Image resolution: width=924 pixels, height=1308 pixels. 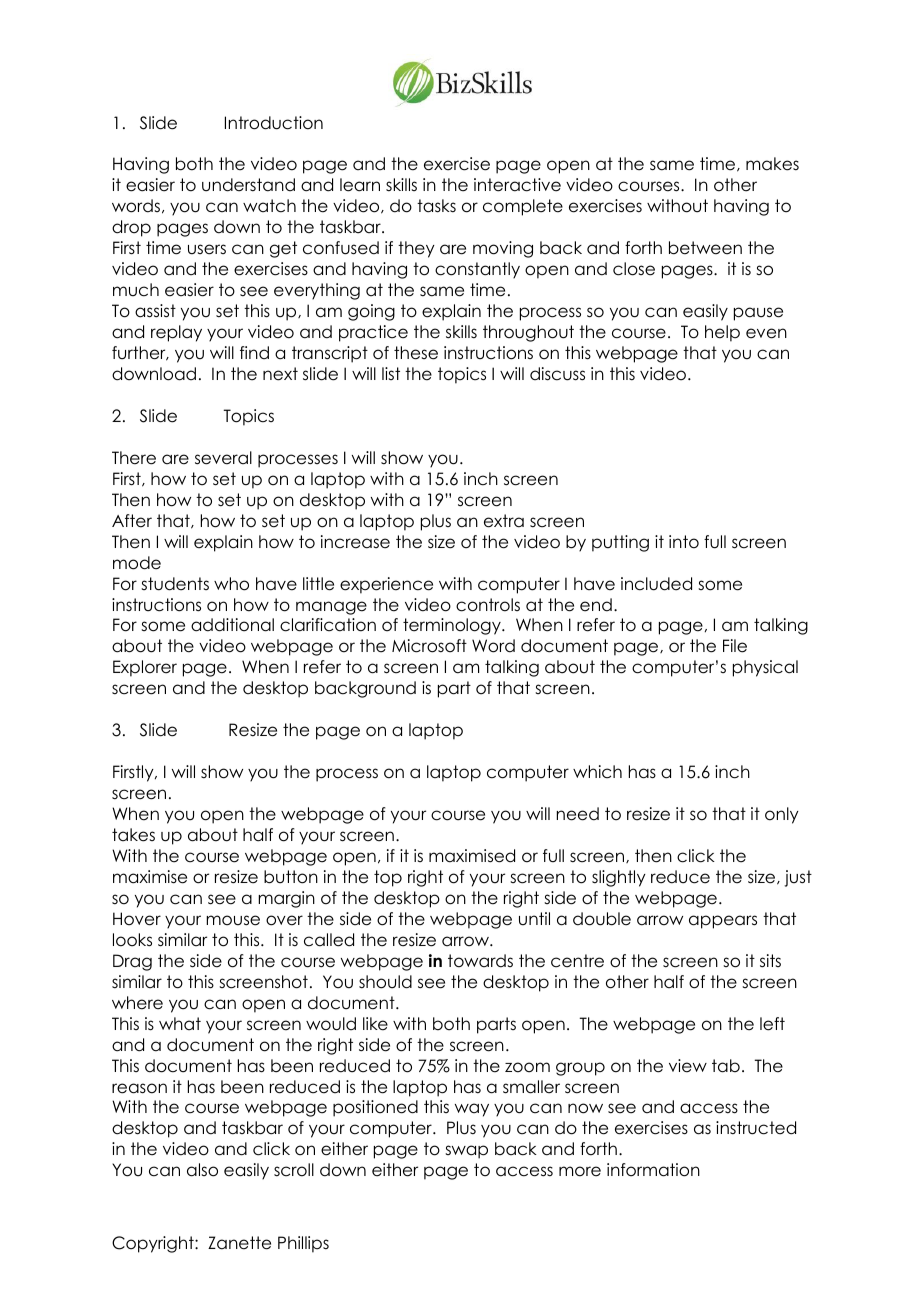 I want to click on understand, so click(x=248, y=185).
